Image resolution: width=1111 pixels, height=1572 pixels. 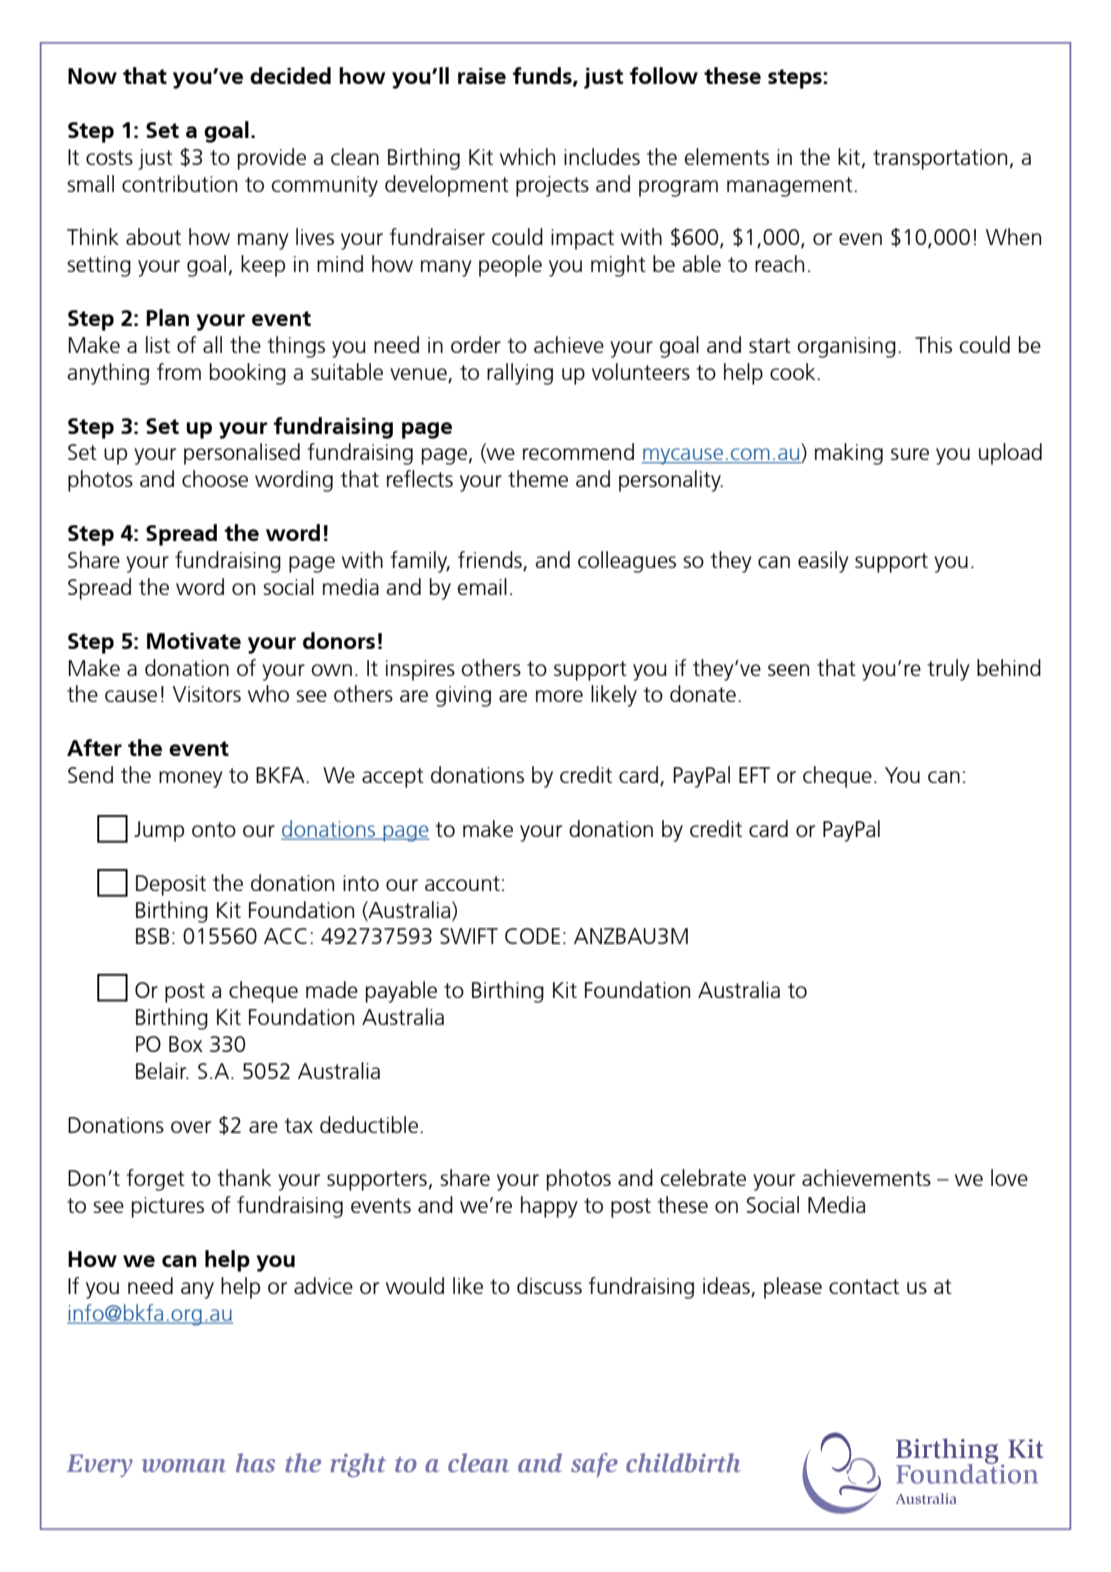 What do you see at coordinates (527, 156) in the page?
I see `which` at bounding box center [527, 156].
